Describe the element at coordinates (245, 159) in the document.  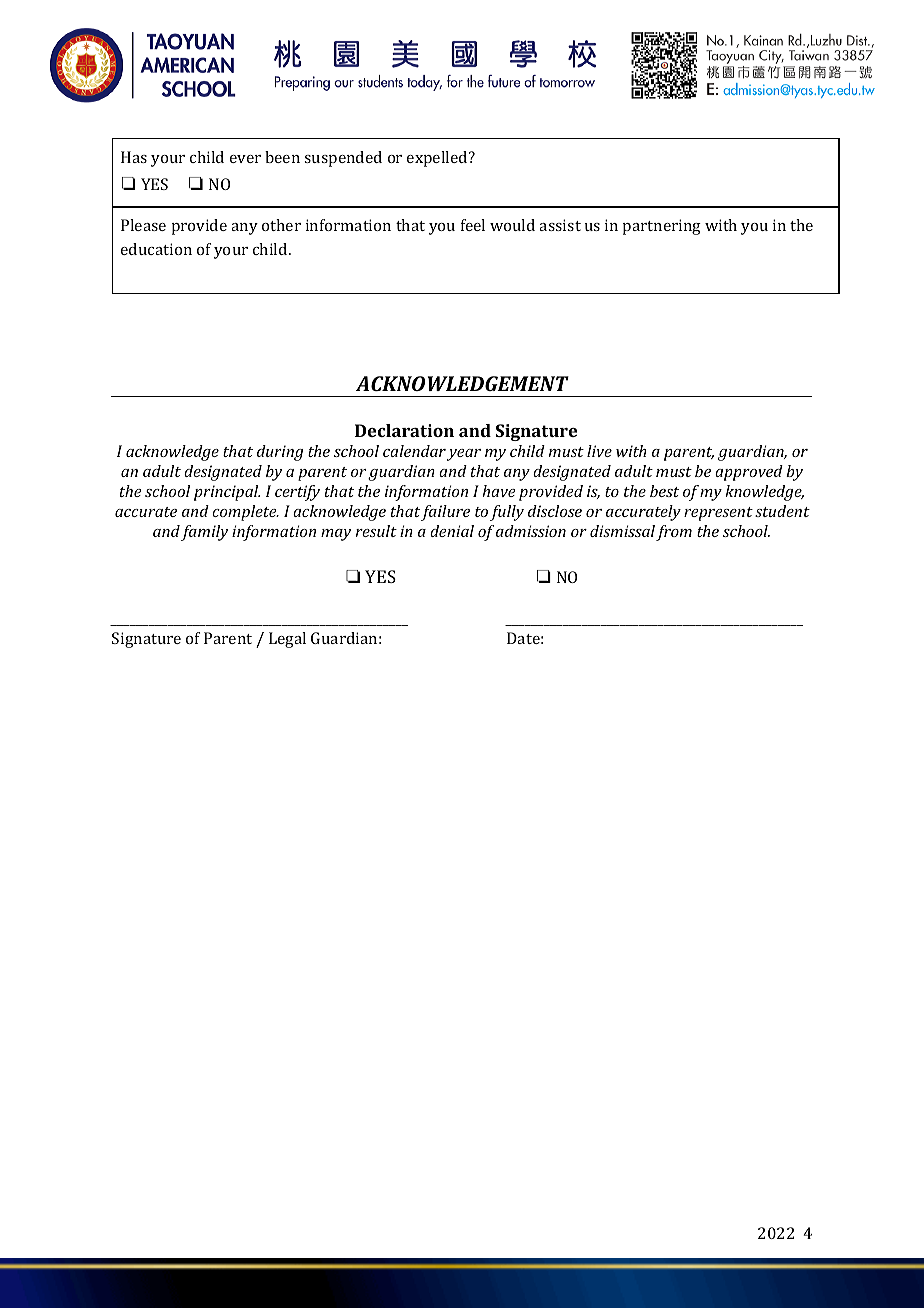
I see `ever` at that location.
